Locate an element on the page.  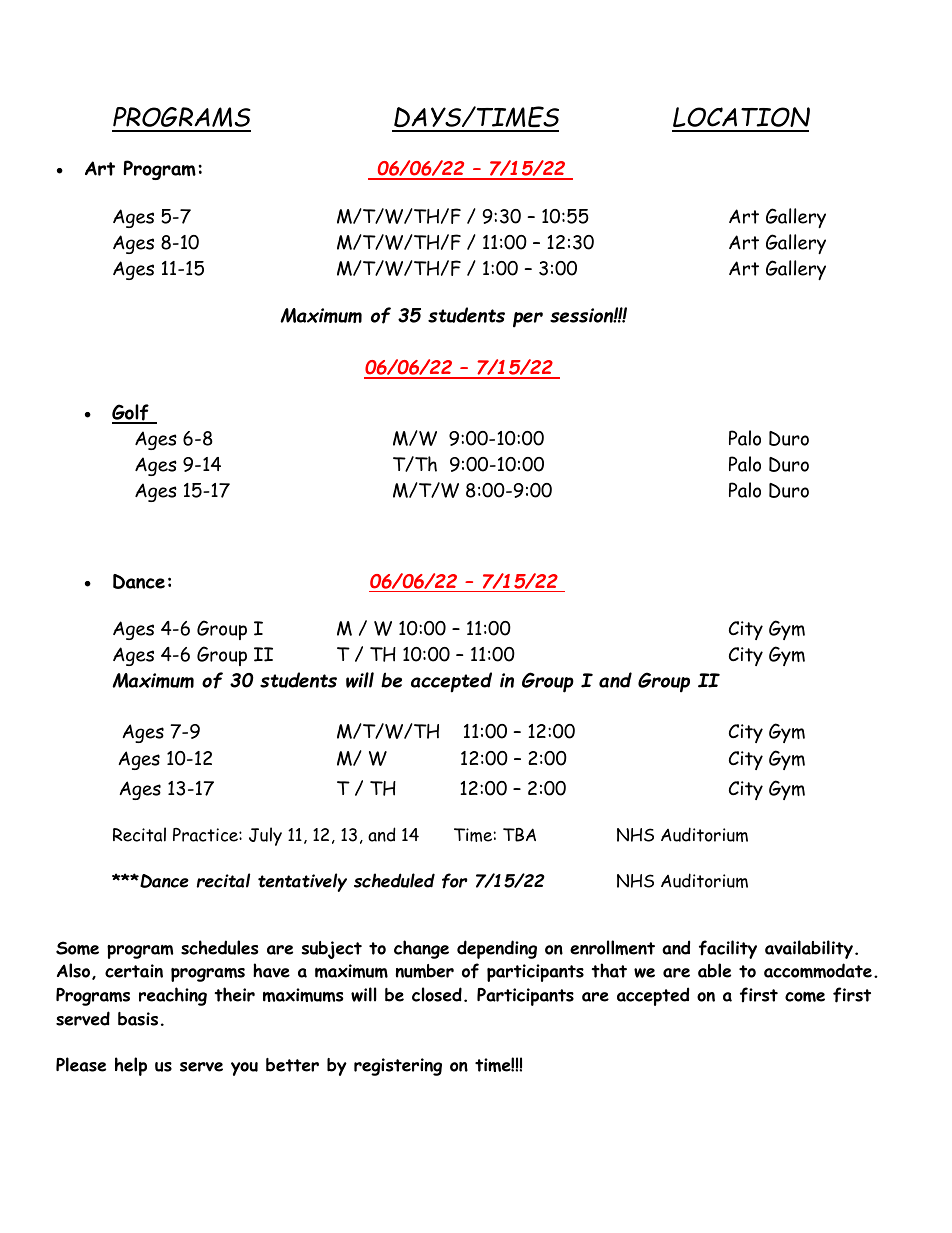
Practice is located at coordinates (206, 835).
